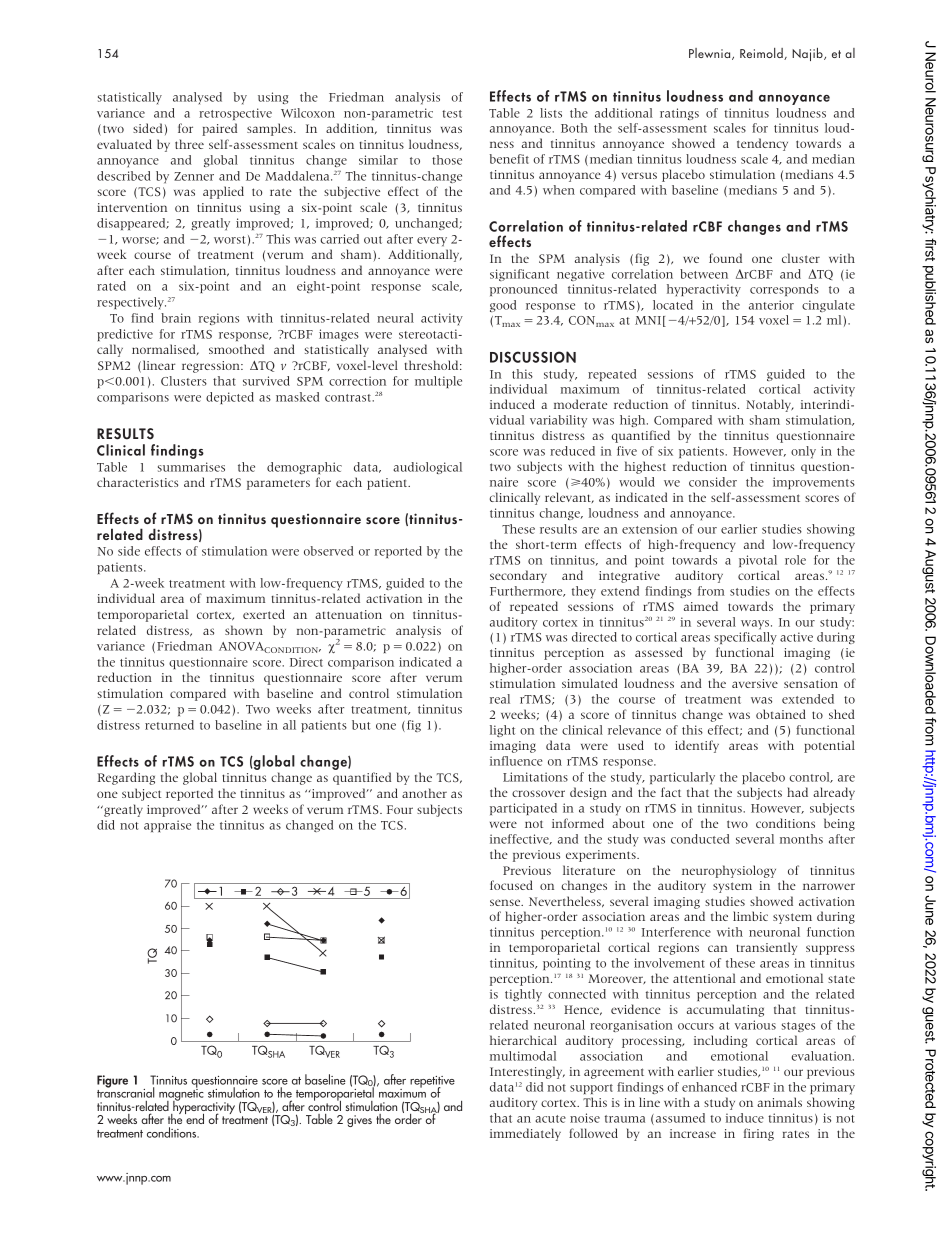  Describe the element at coordinates (235, 114) in the screenshot. I see `retrospective` at that location.
